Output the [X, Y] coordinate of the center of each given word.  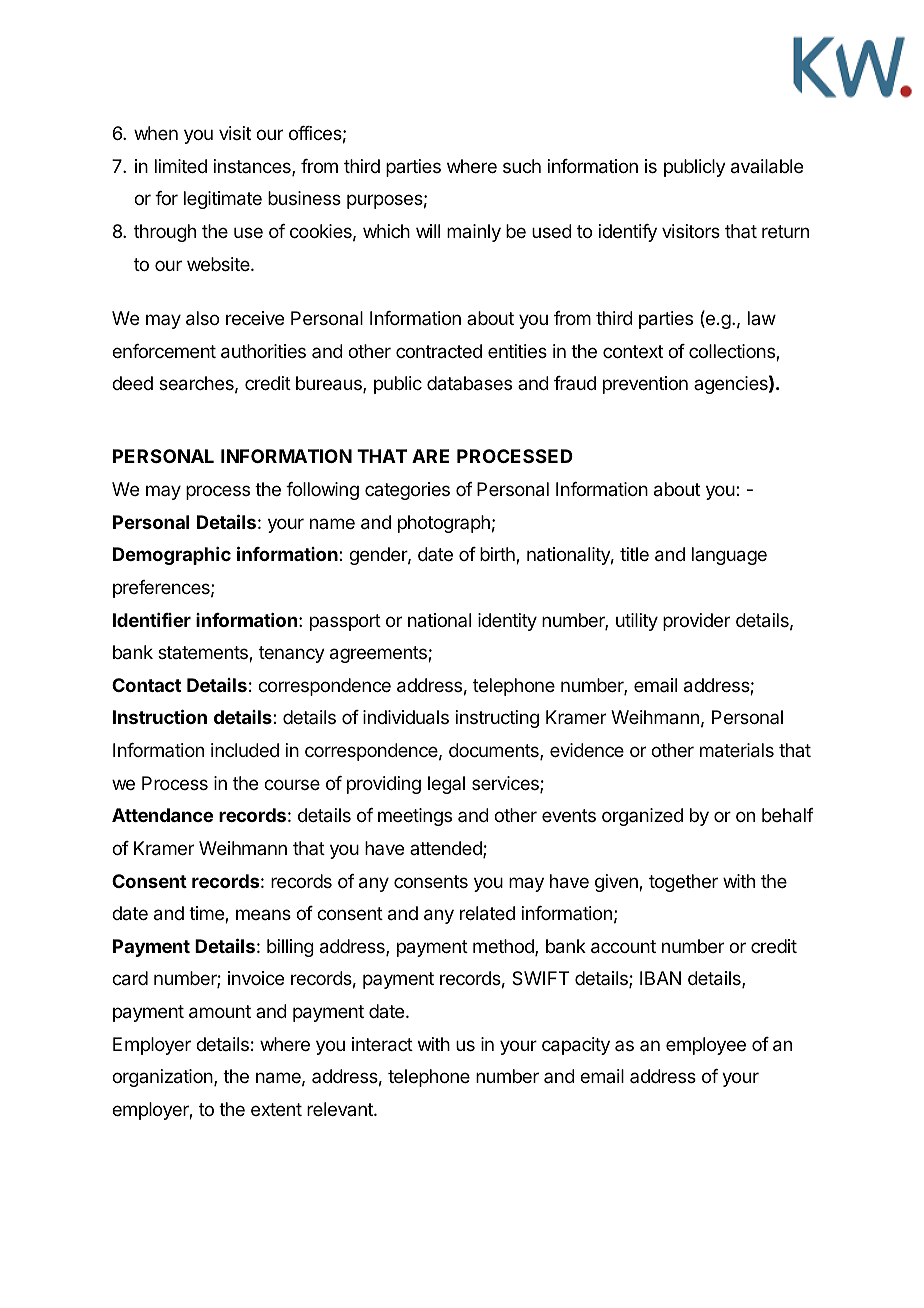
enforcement [164, 351]
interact [382, 1044]
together [683, 883]
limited [181, 166]
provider [696, 622]
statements [204, 654]
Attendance [162, 815]
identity [507, 622]
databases [469, 383]
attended [447, 849]
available [767, 166]
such [522, 166]
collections [733, 352]
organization [163, 1078]
